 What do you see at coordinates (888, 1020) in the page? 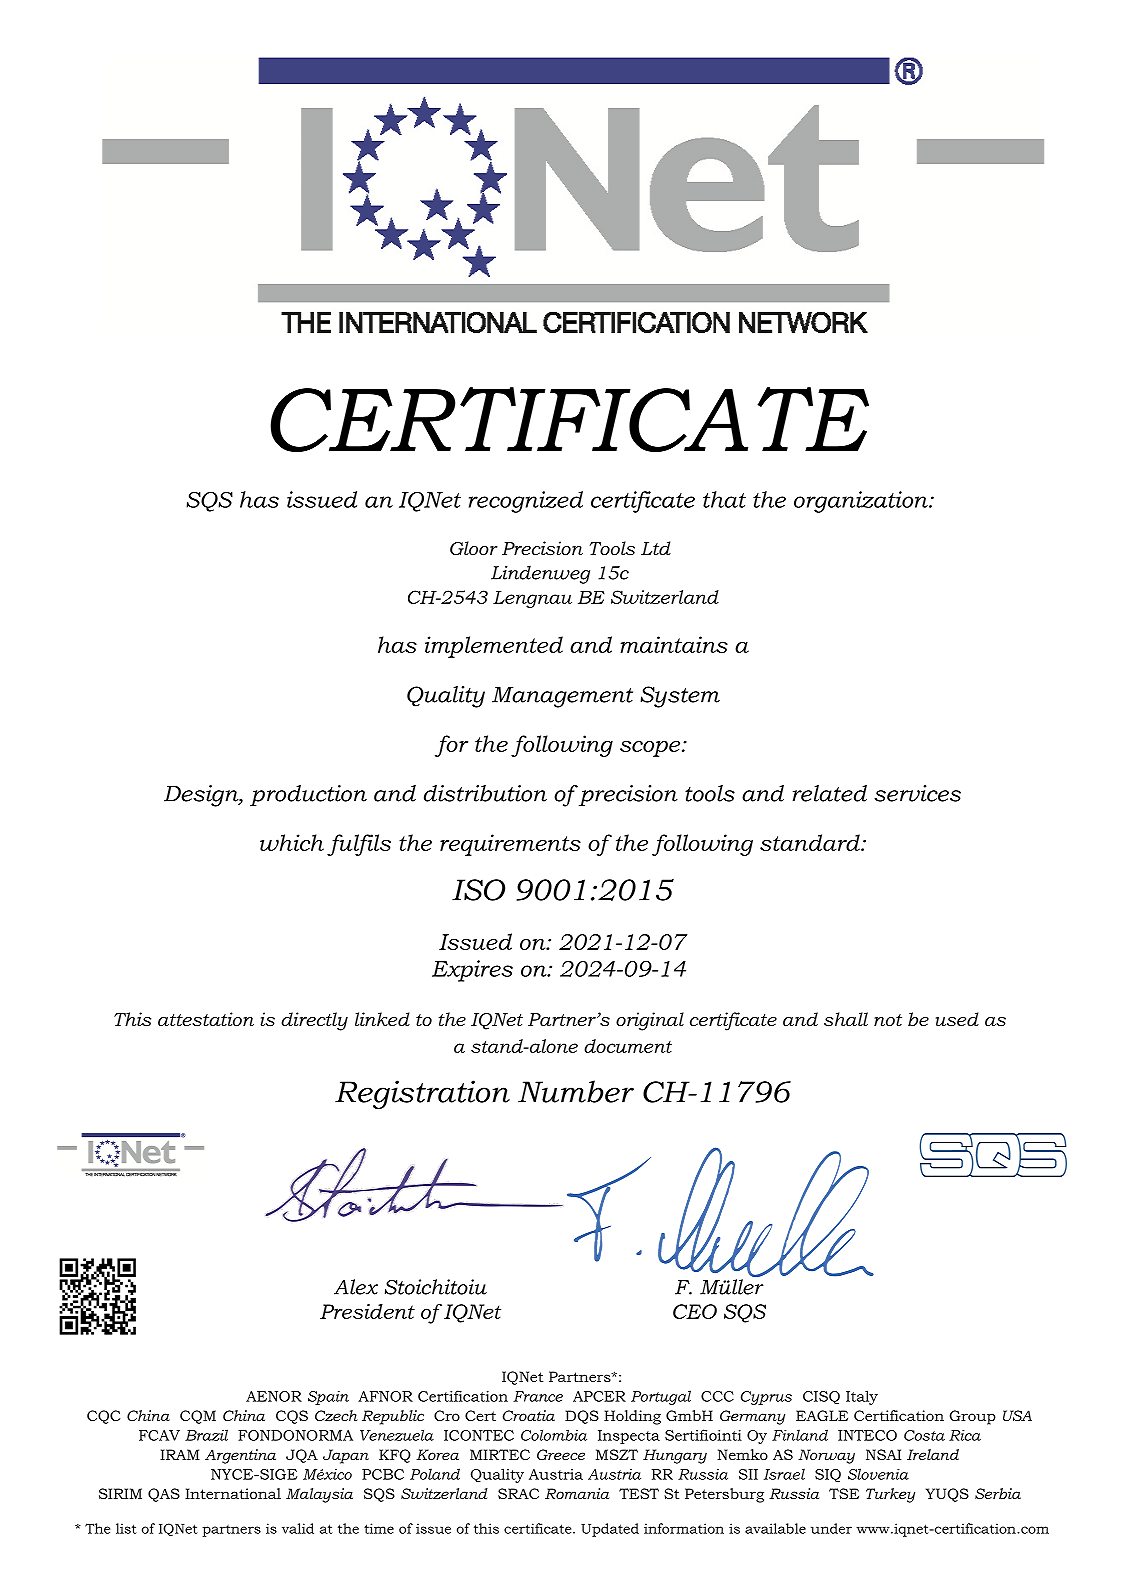
I see `not` at bounding box center [888, 1020].
